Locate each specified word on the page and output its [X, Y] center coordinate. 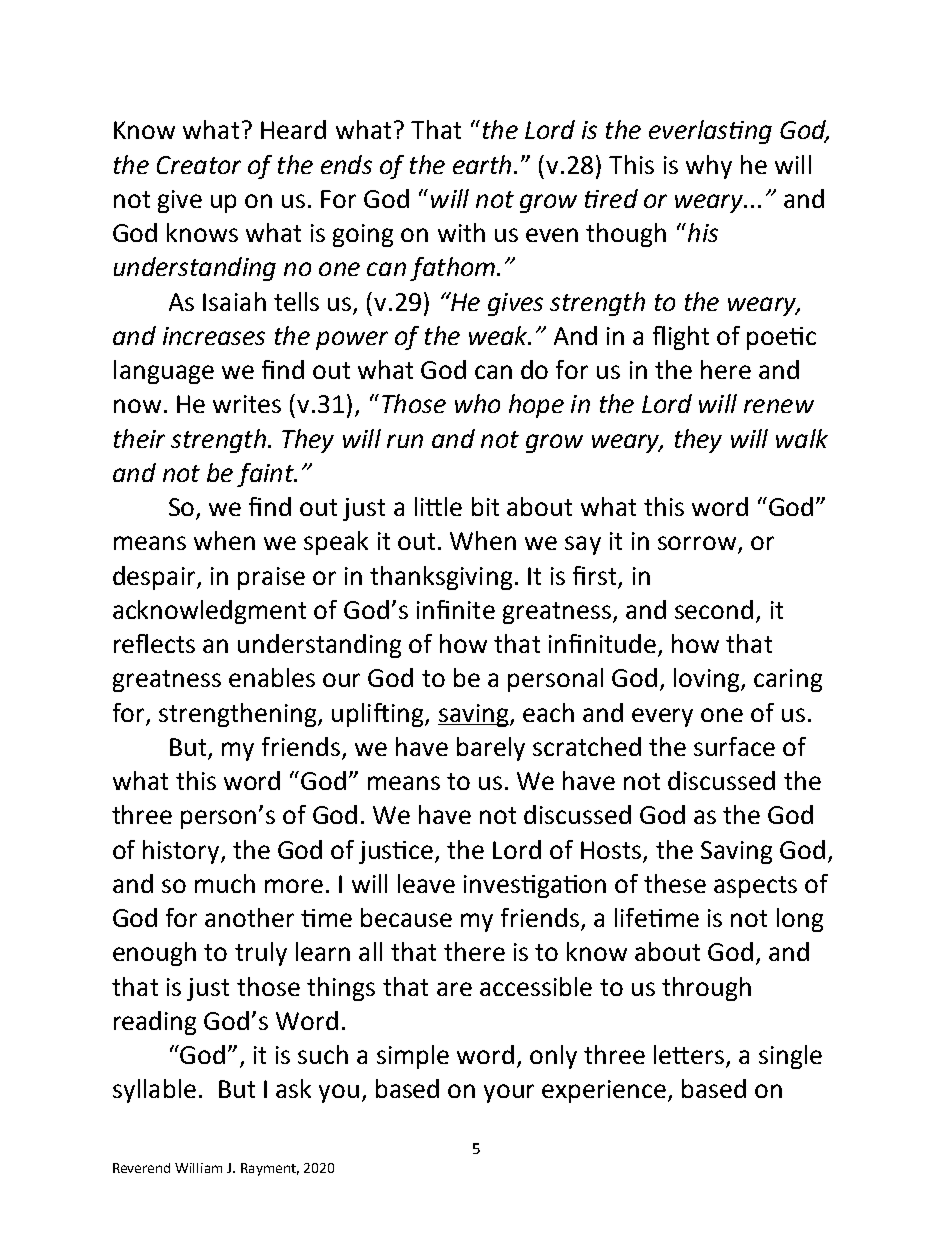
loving [708, 680]
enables [272, 677]
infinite [456, 609]
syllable [154, 1091]
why [709, 167]
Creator [199, 165]
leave [426, 883]
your [509, 1093]
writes [247, 404]
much [225, 883]
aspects [755, 887]
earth [482, 164]
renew [779, 406]
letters [689, 1054]
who [477, 403]
